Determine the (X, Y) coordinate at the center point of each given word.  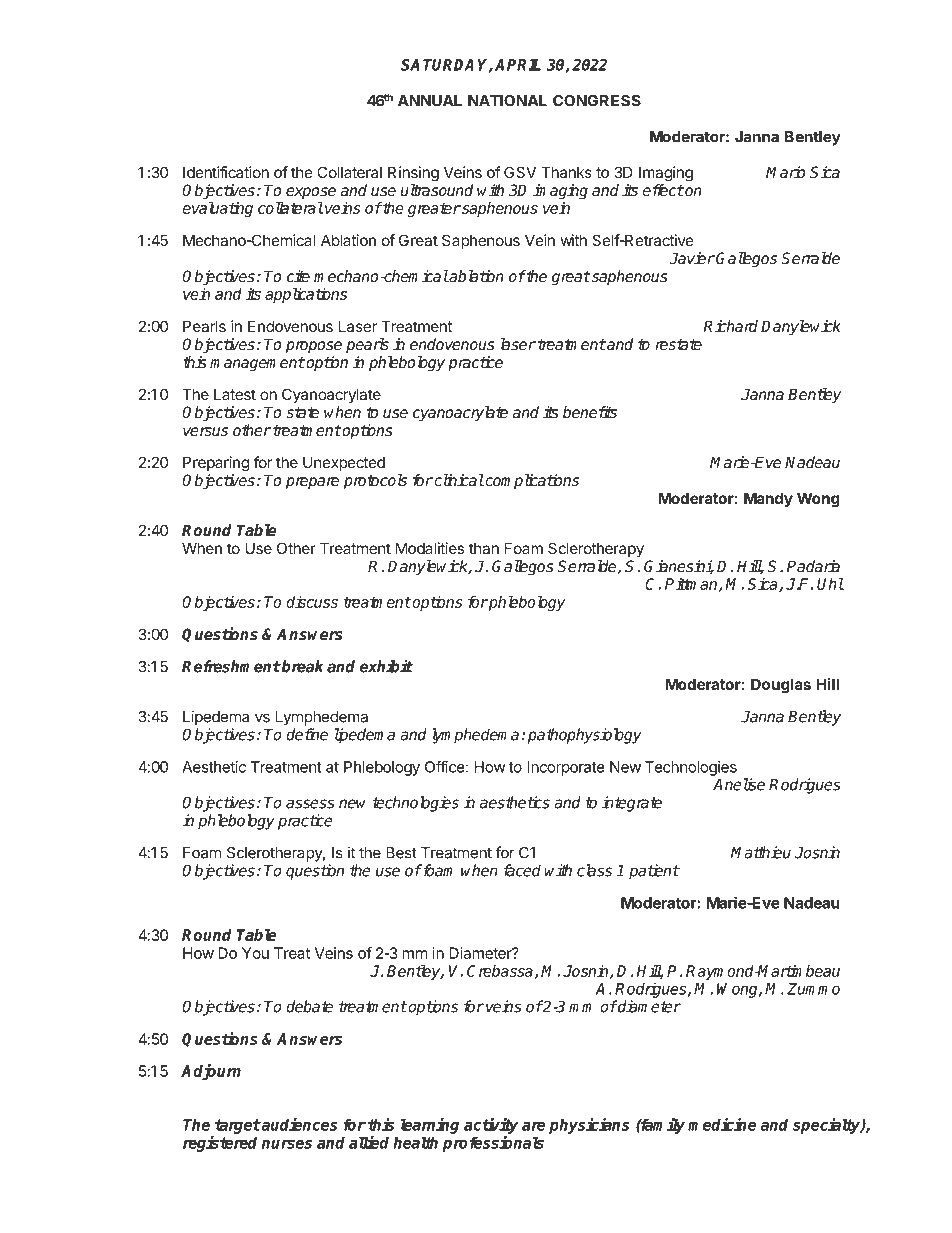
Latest (235, 394)
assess (310, 804)
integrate (632, 804)
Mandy (768, 499)
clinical (458, 480)
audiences (298, 1124)
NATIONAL (507, 101)
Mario (785, 172)
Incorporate (566, 768)
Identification (226, 172)
